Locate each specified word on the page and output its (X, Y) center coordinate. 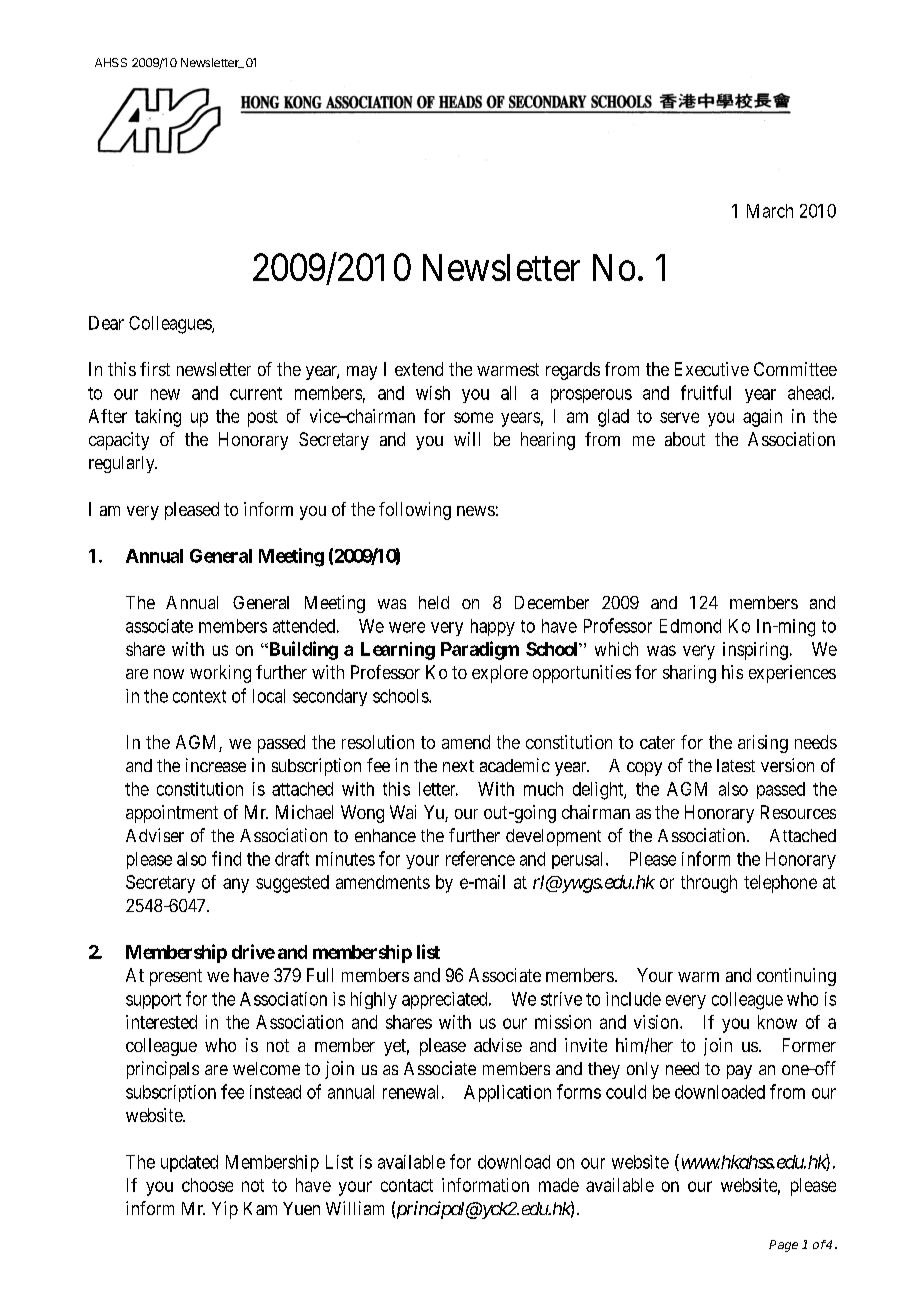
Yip (225, 1210)
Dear (106, 323)
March (770, 211)
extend (419, 369)
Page (783, 1246)
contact (407, 1185)
